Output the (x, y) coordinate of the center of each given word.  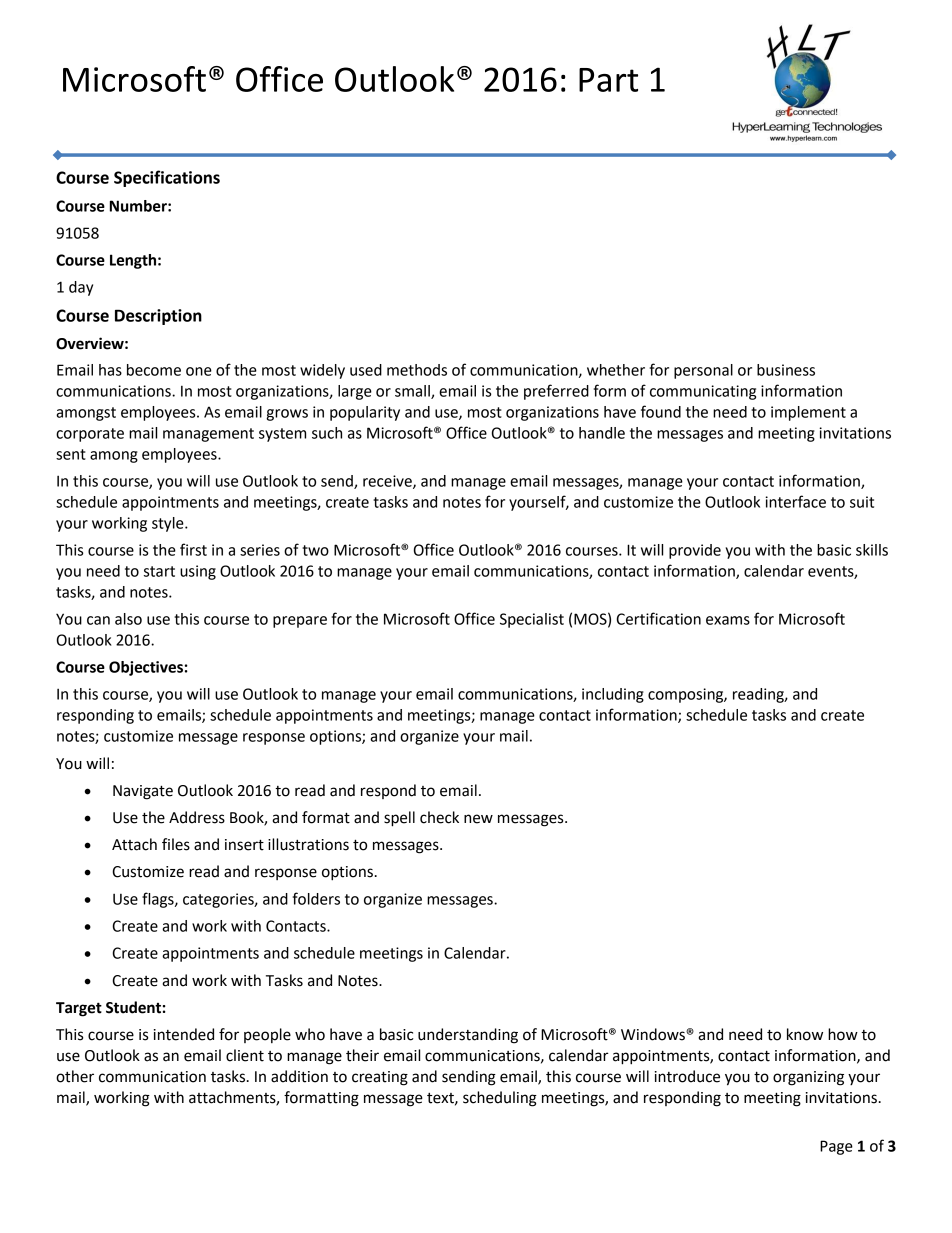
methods (417, 370)
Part (608, 80)
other (75, 1076)
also (128, 619)
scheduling (500, 1099)
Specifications (167, 178)
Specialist (532, 620)
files (176, 844)
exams (728, 620)
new (478, 819)
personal (703, 371)
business (786, 370)
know (805, 1034)
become (154, 370)
